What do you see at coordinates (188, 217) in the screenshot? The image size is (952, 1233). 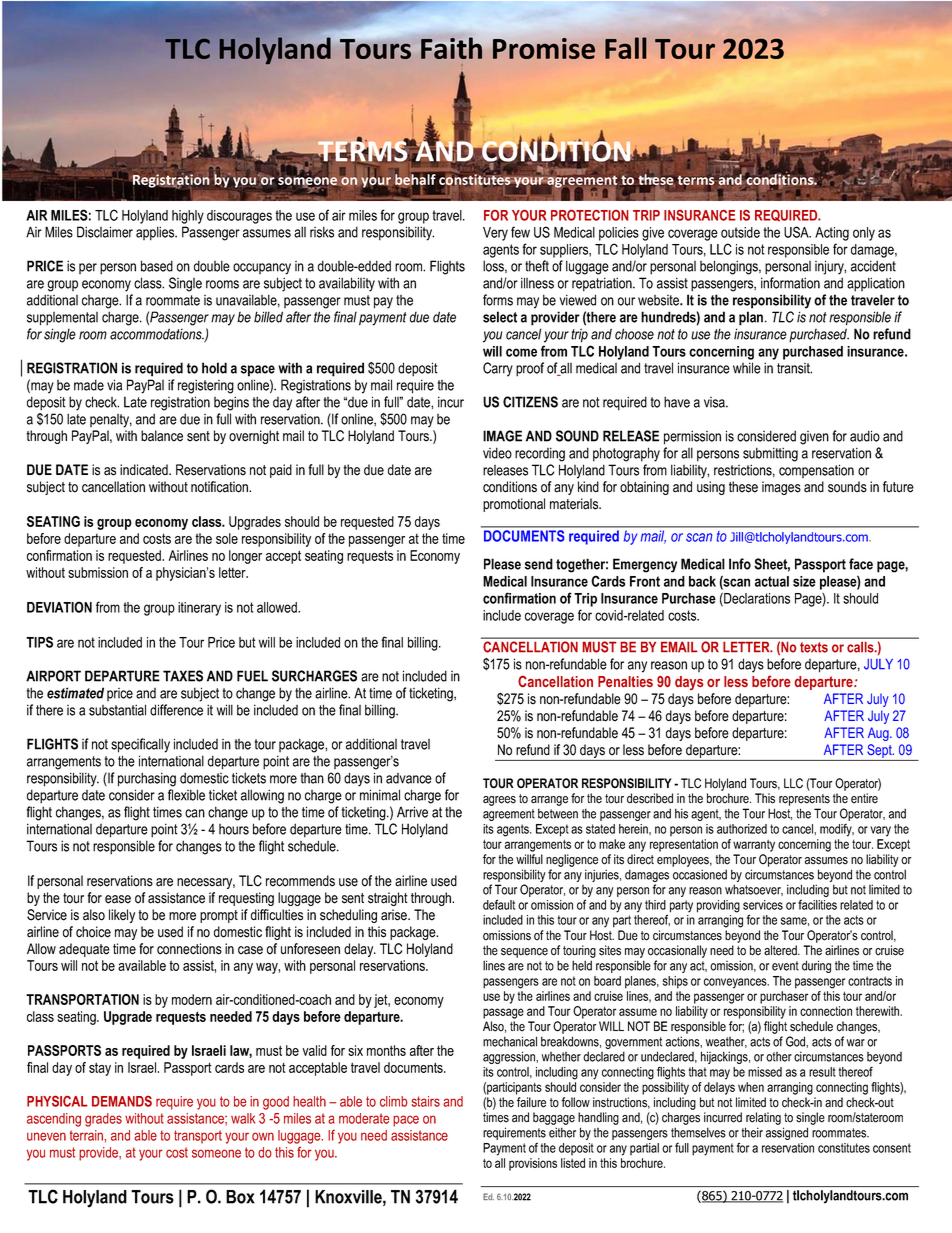 I see `highly` at bounding box center [188, 217].
